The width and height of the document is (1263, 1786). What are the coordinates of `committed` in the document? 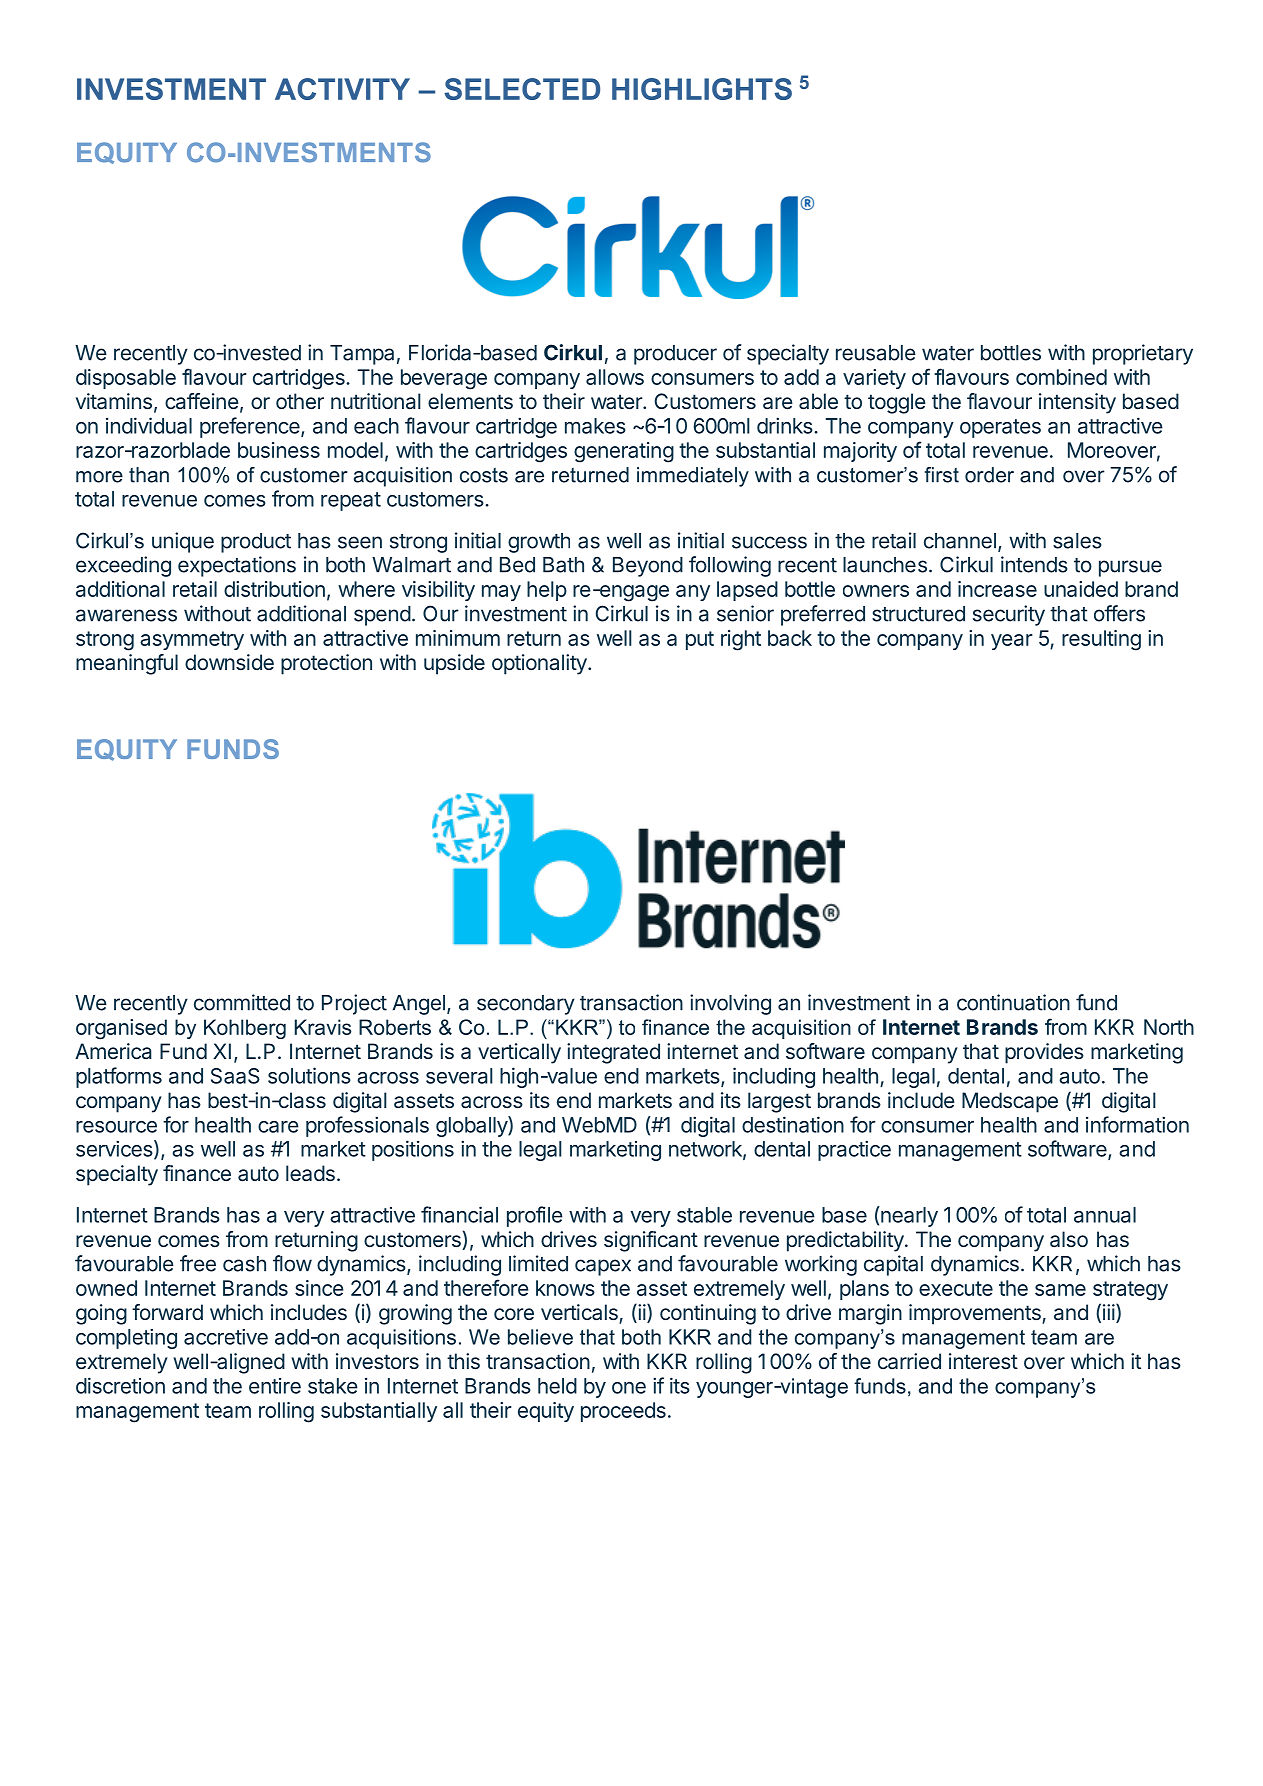 It's located at (242, 1002).
